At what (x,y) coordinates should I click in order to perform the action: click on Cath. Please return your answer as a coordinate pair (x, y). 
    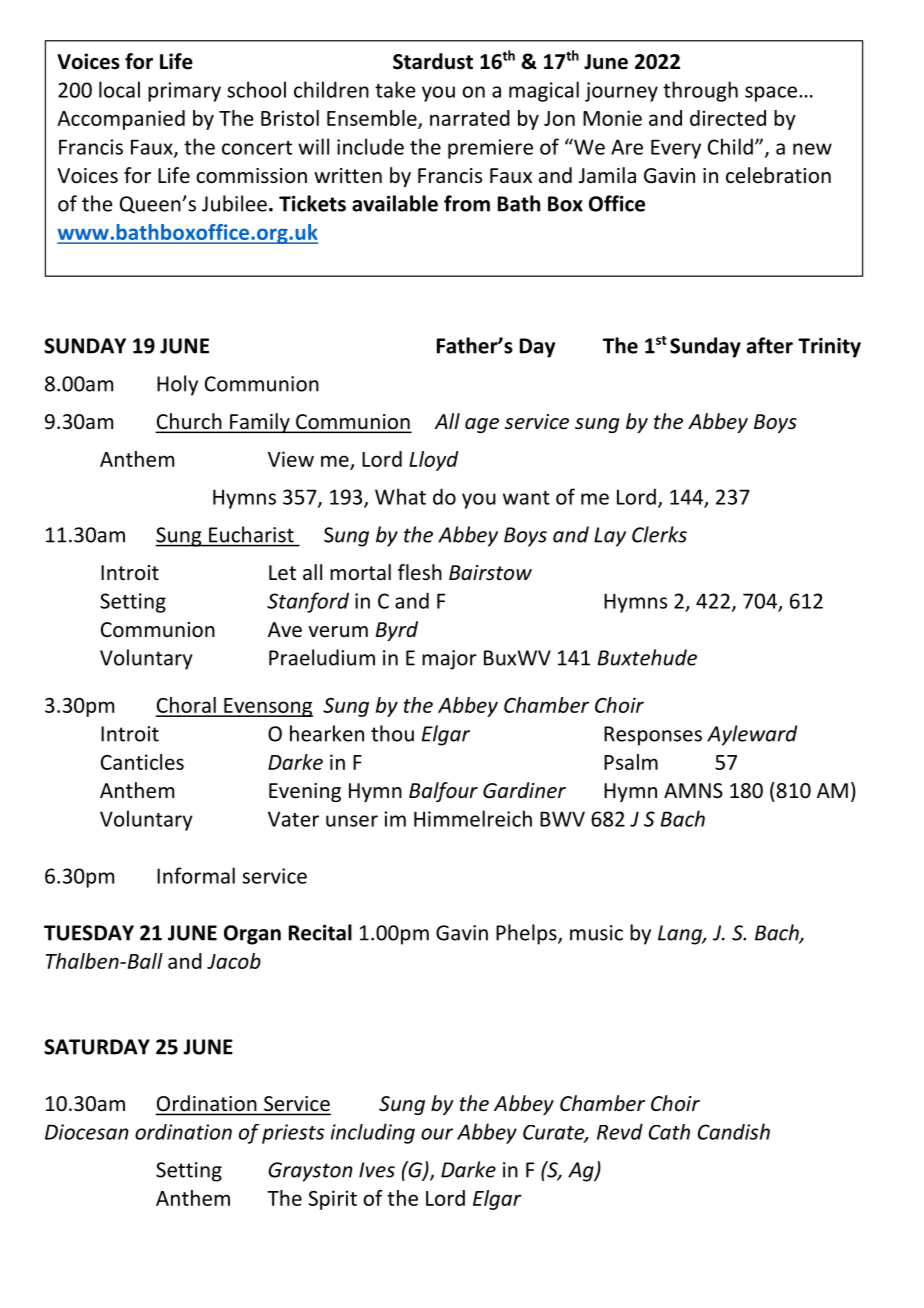
    Looking at the image, I should click on (669, 1132).
